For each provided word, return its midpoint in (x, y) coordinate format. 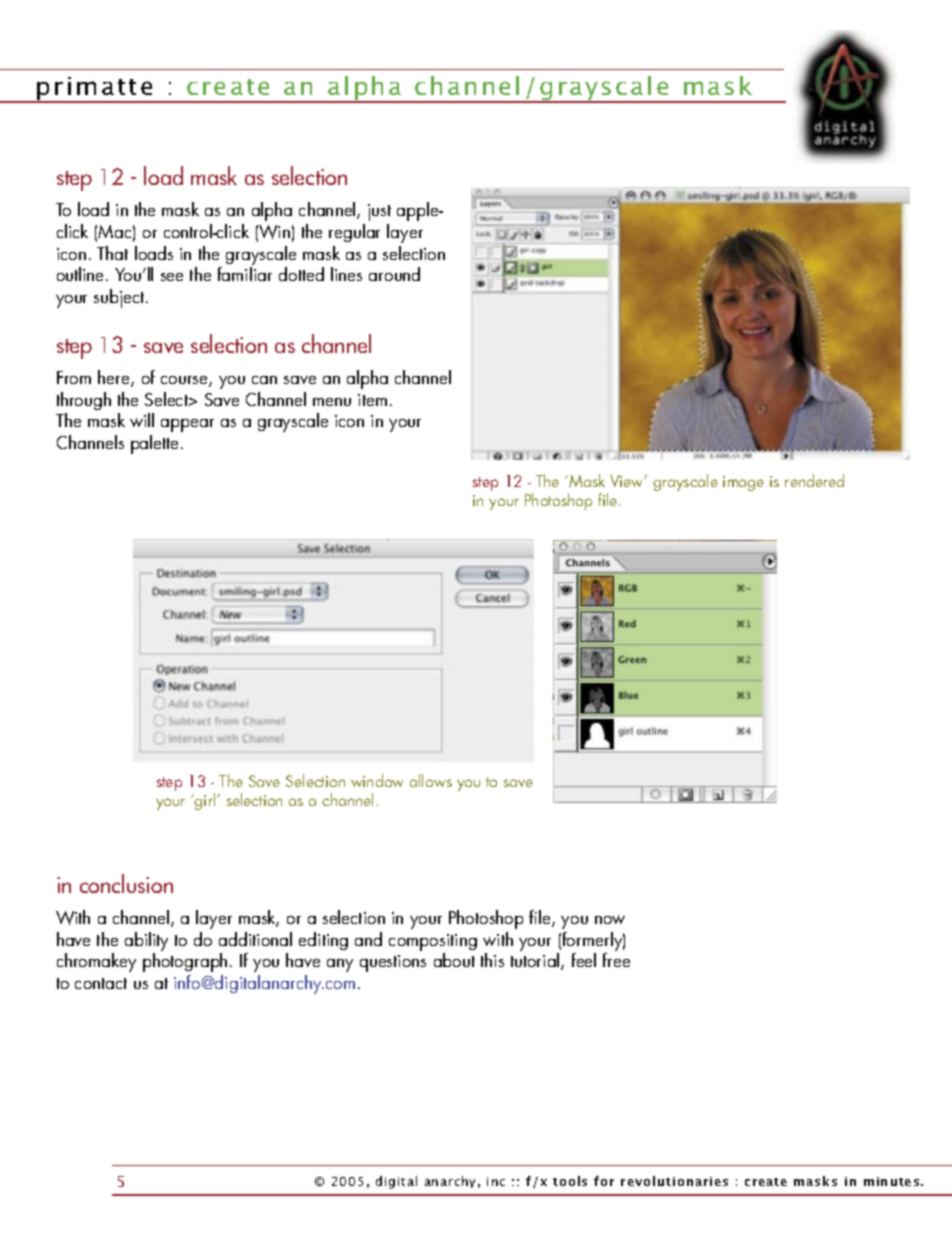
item (372, 400)
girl (205, 801)
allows (431, 780)
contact (101, 983)
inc (496, 1181)
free (616, 960)
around (394, 274)
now (610, 919)
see (172, 277)
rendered (814, 480)
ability (146, 941)
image (743, 483)
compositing (433, 942)
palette (156, 444)
